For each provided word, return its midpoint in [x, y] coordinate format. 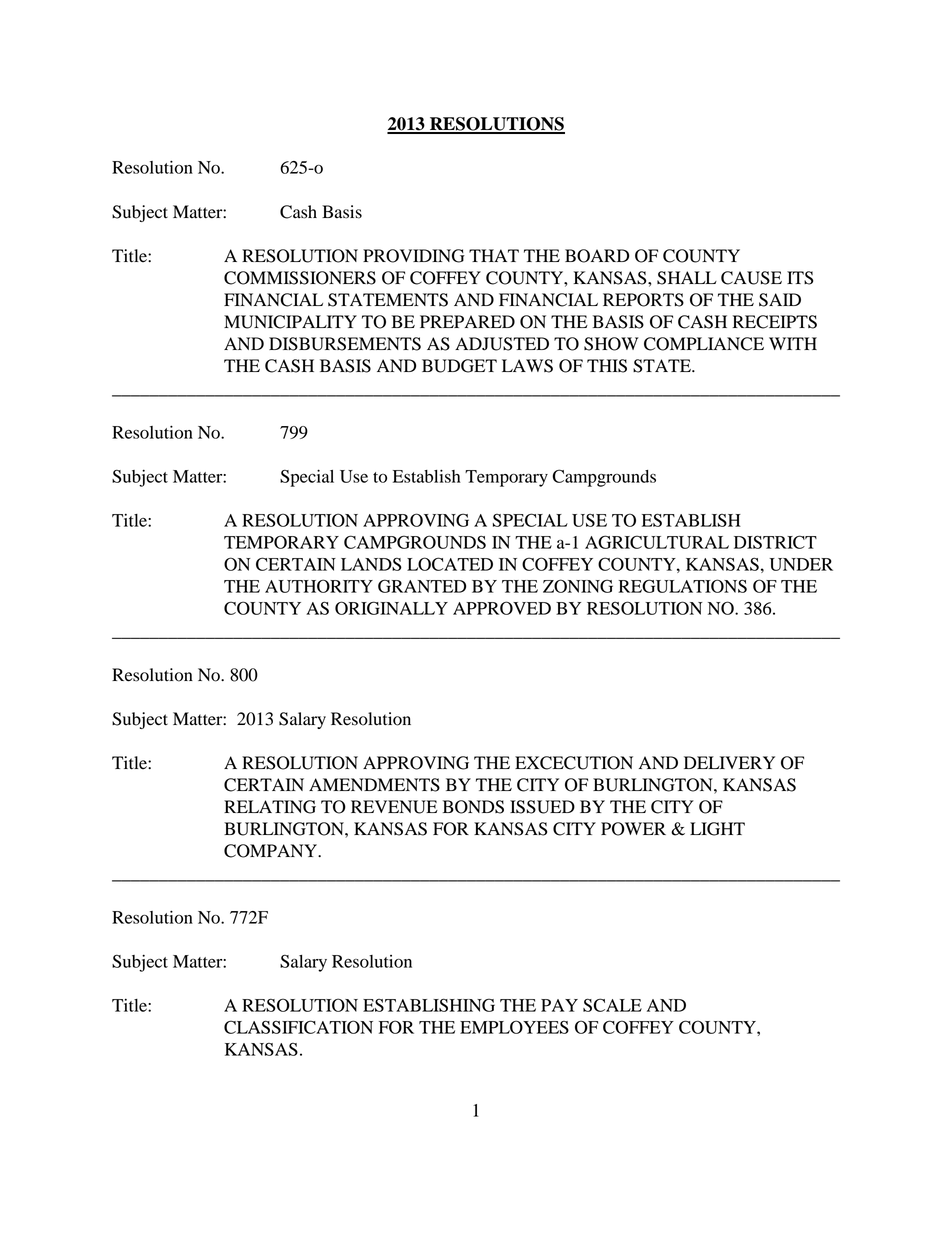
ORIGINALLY [391, 608]
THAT [494, 255]
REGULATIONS [683, 586]
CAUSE [751, 278]
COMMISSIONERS [300, 278]
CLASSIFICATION [298, 1027]
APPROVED [502, 608]
